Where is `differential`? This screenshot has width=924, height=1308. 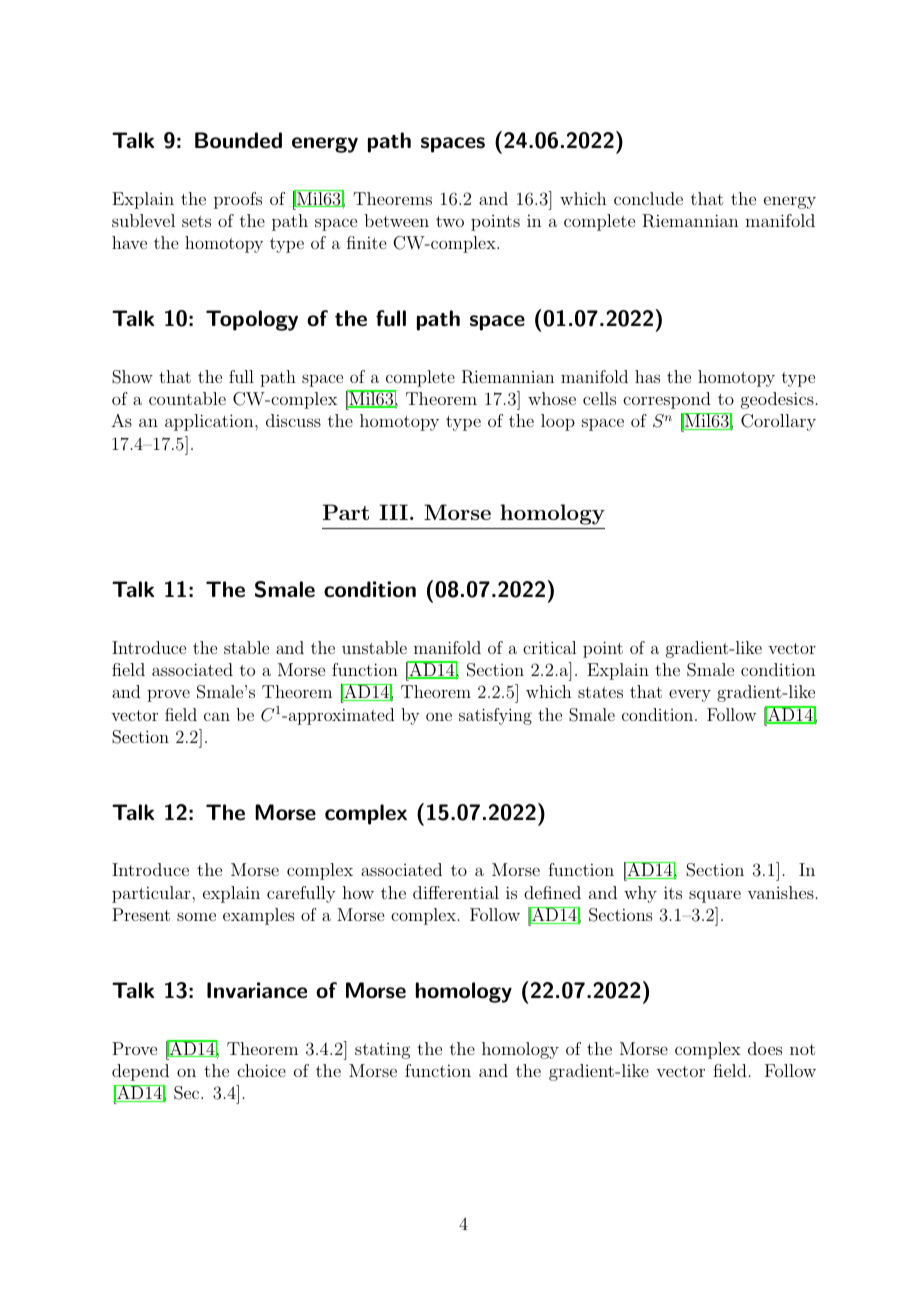 differential is located at coordinates (456, 892).
